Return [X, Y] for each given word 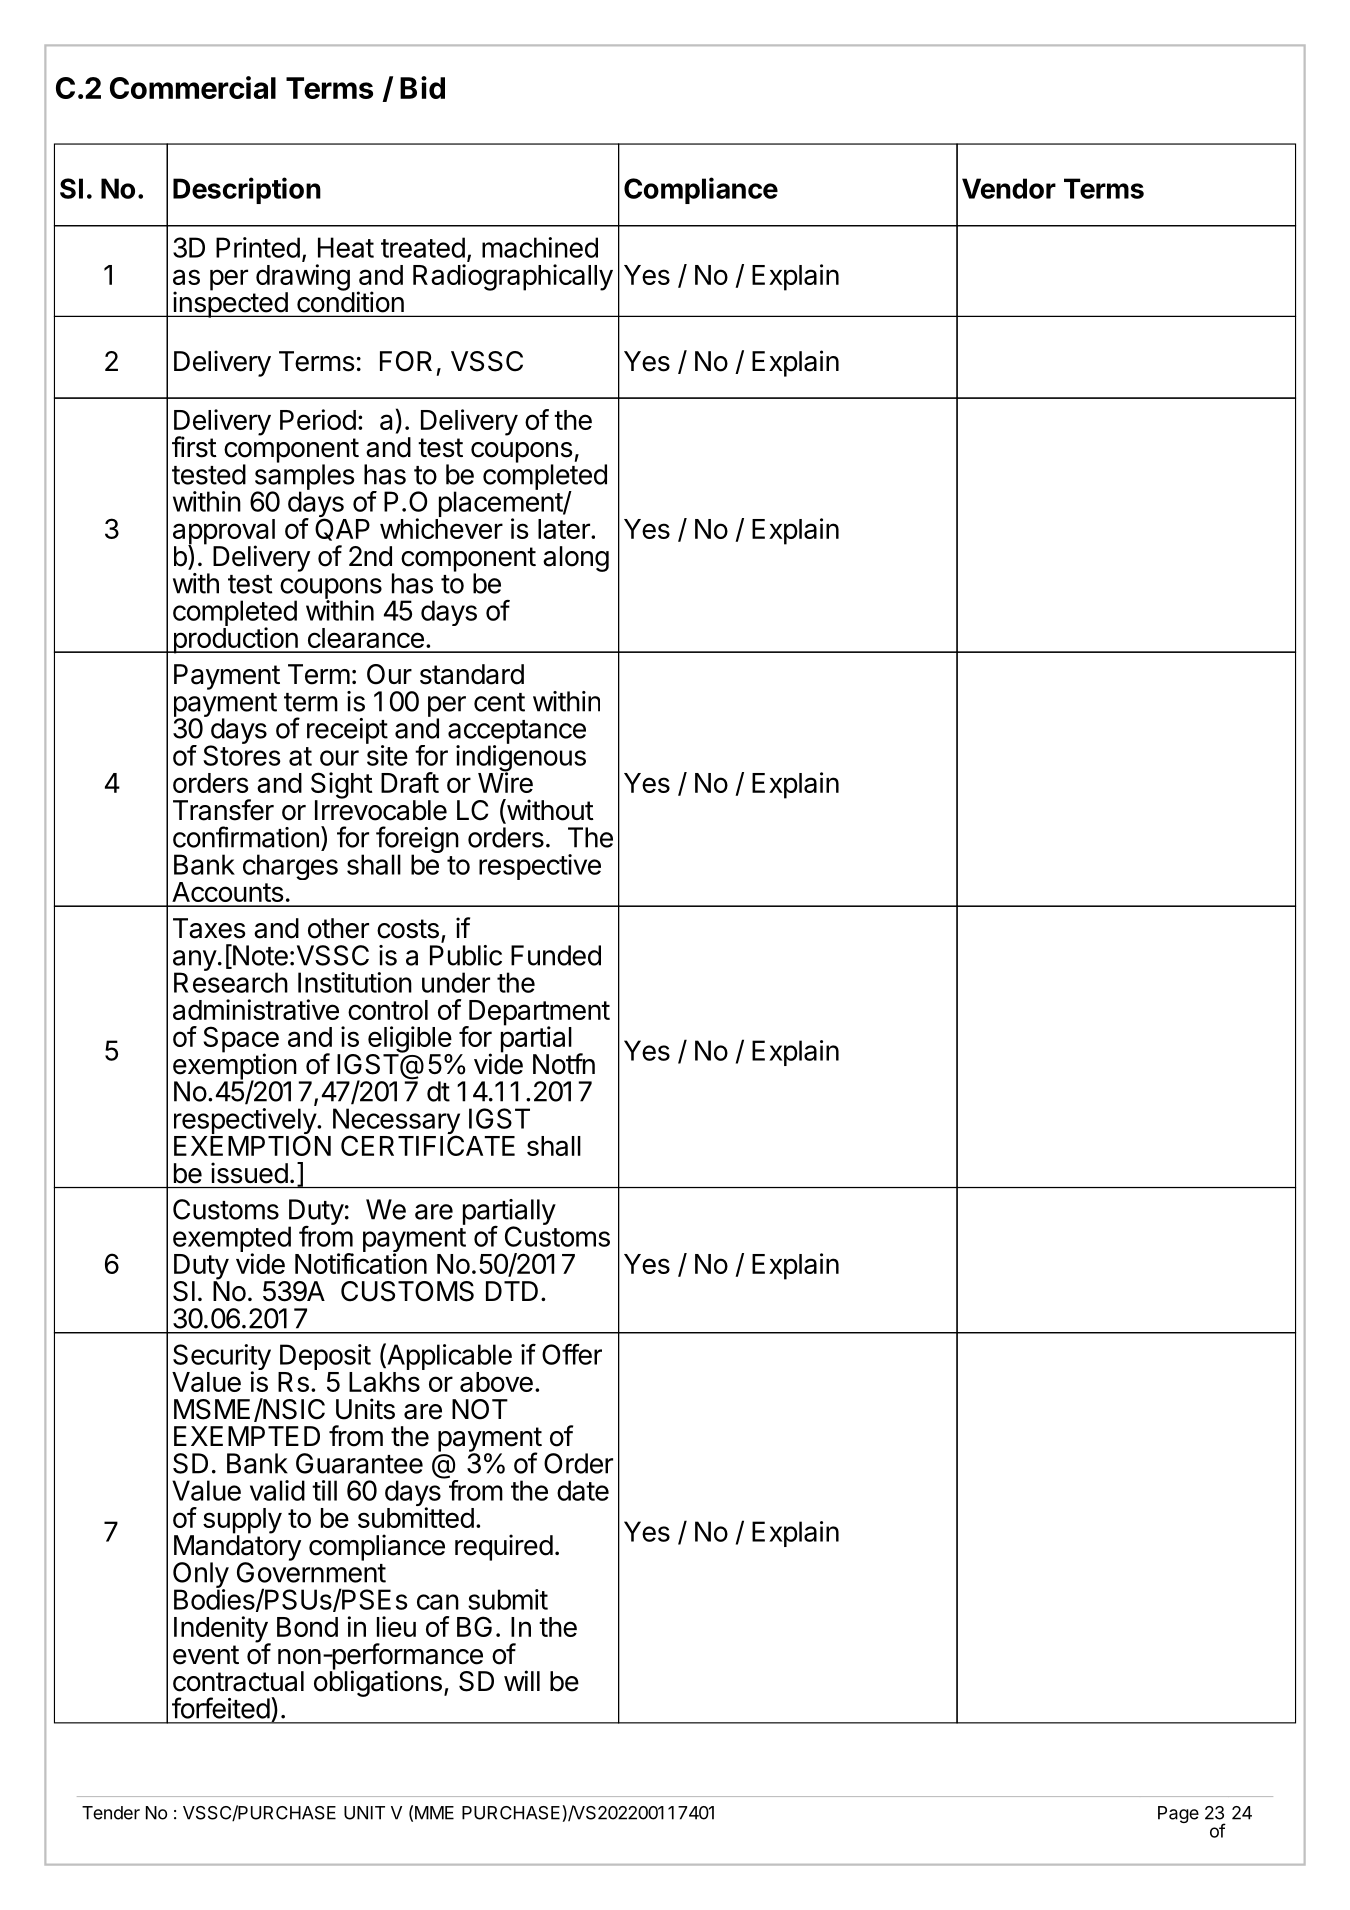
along [576, 559]
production [235, 640]
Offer [572, 1354]
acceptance [517, 733]
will [522, 1680]
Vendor [1009, 188]
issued [249, 1173]
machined [540, 247]
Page [1178, 1814]
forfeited [221, 1708]
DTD [512, 1291]
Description [247, 190]
